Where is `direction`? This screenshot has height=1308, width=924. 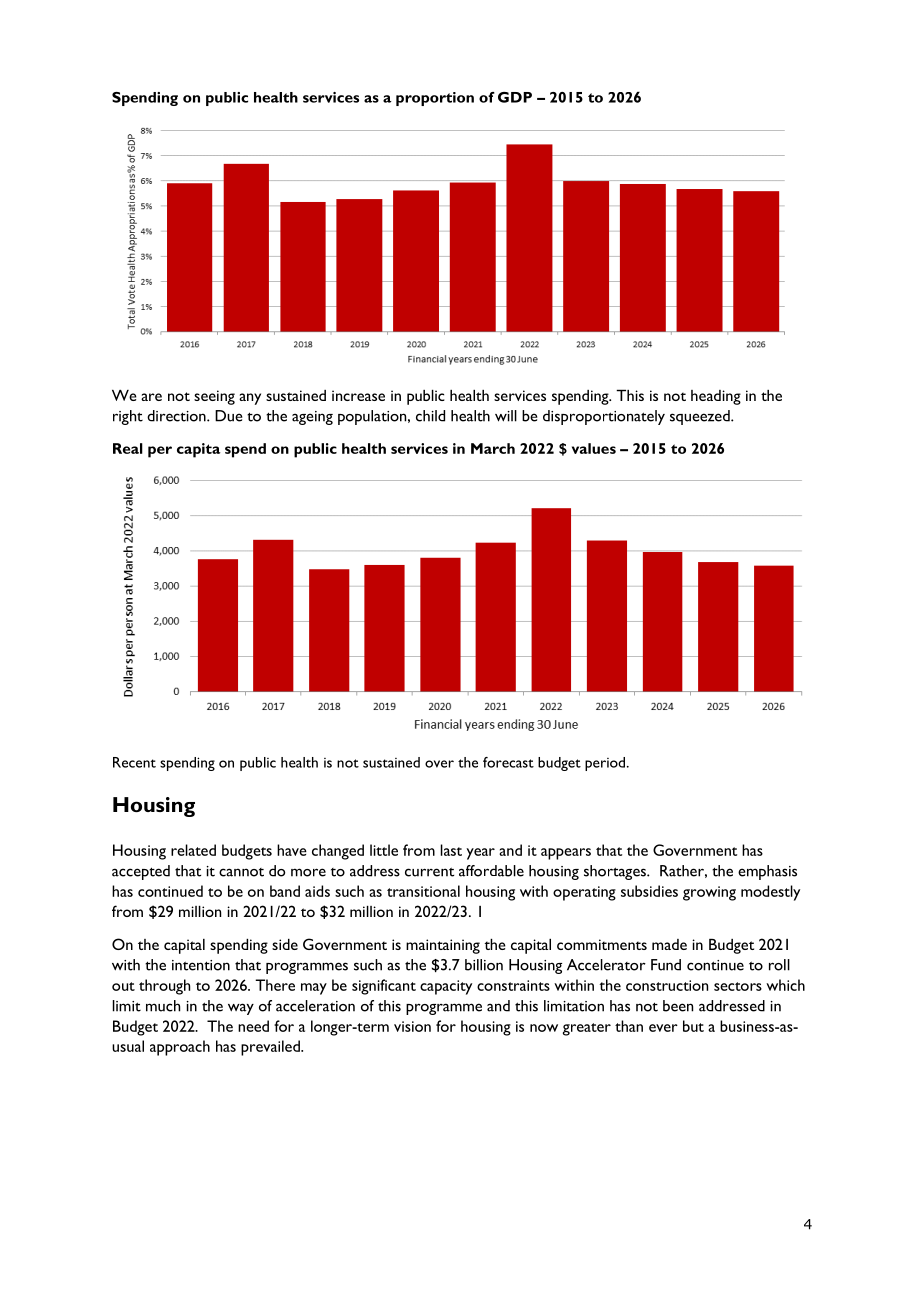
direction is located at coordinates (177, 416).
